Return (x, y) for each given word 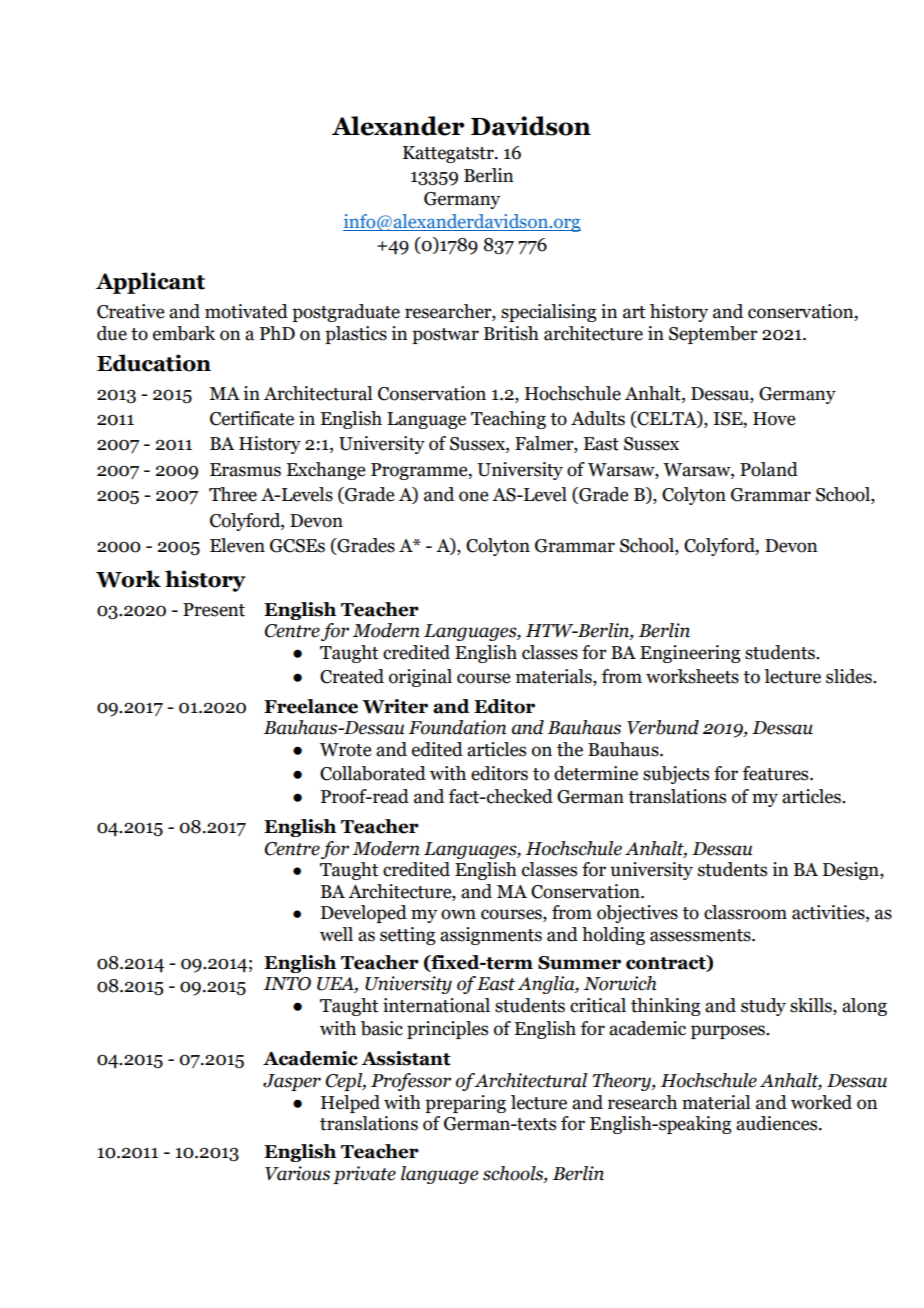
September (713, 335)
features (777, 773)
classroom (745, 912)
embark (184, 333)
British (511, 333)
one (473, 496)
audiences (778, 1123)
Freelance (311, 706)
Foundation (457, 727)
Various (297, 1173)
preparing (465, 1104)
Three (233, 494)
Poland (769, 469)
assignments (491, 936)
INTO (287, 984)
